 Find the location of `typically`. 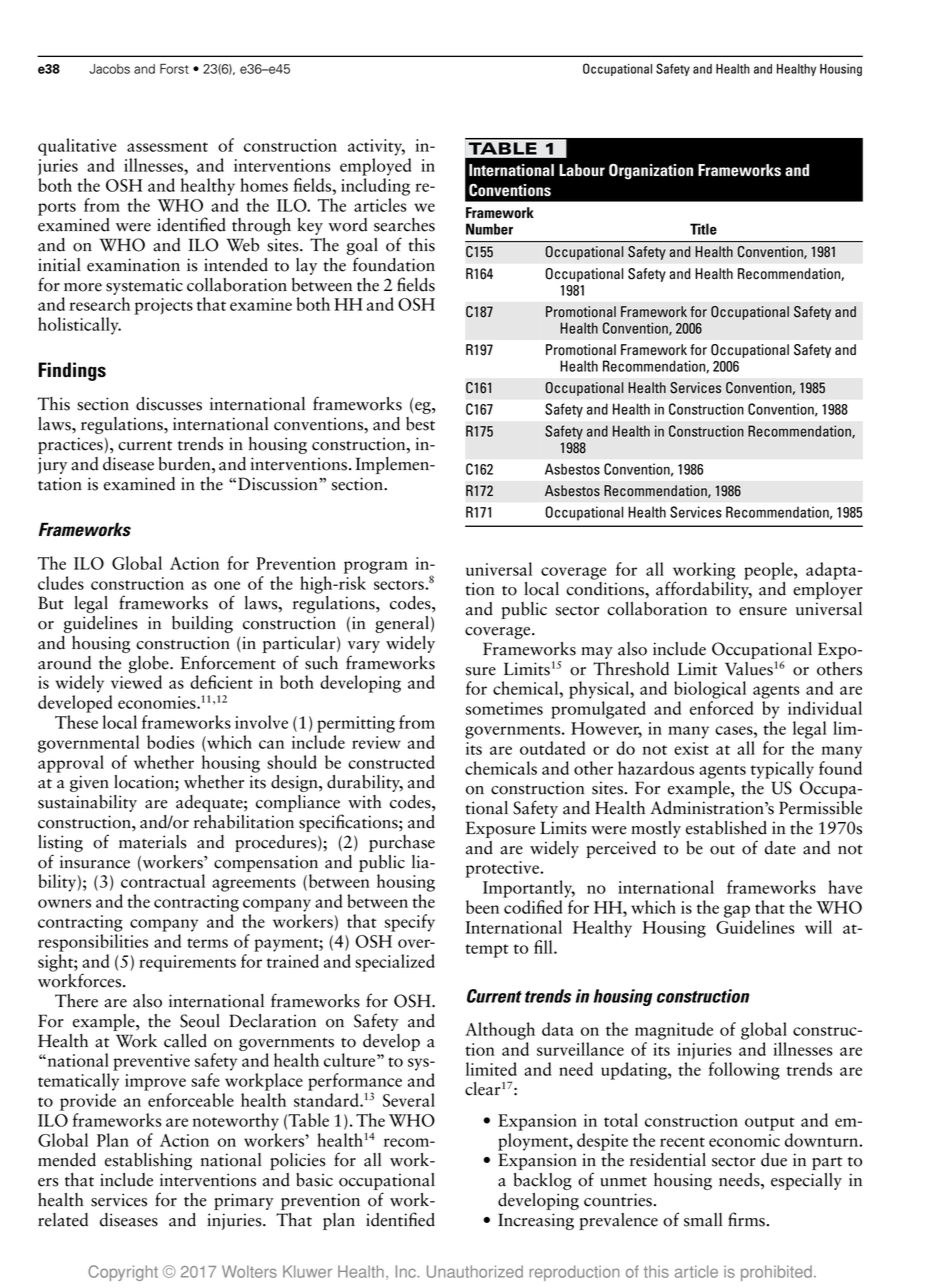

typically is located at coordinates (782, 770).
